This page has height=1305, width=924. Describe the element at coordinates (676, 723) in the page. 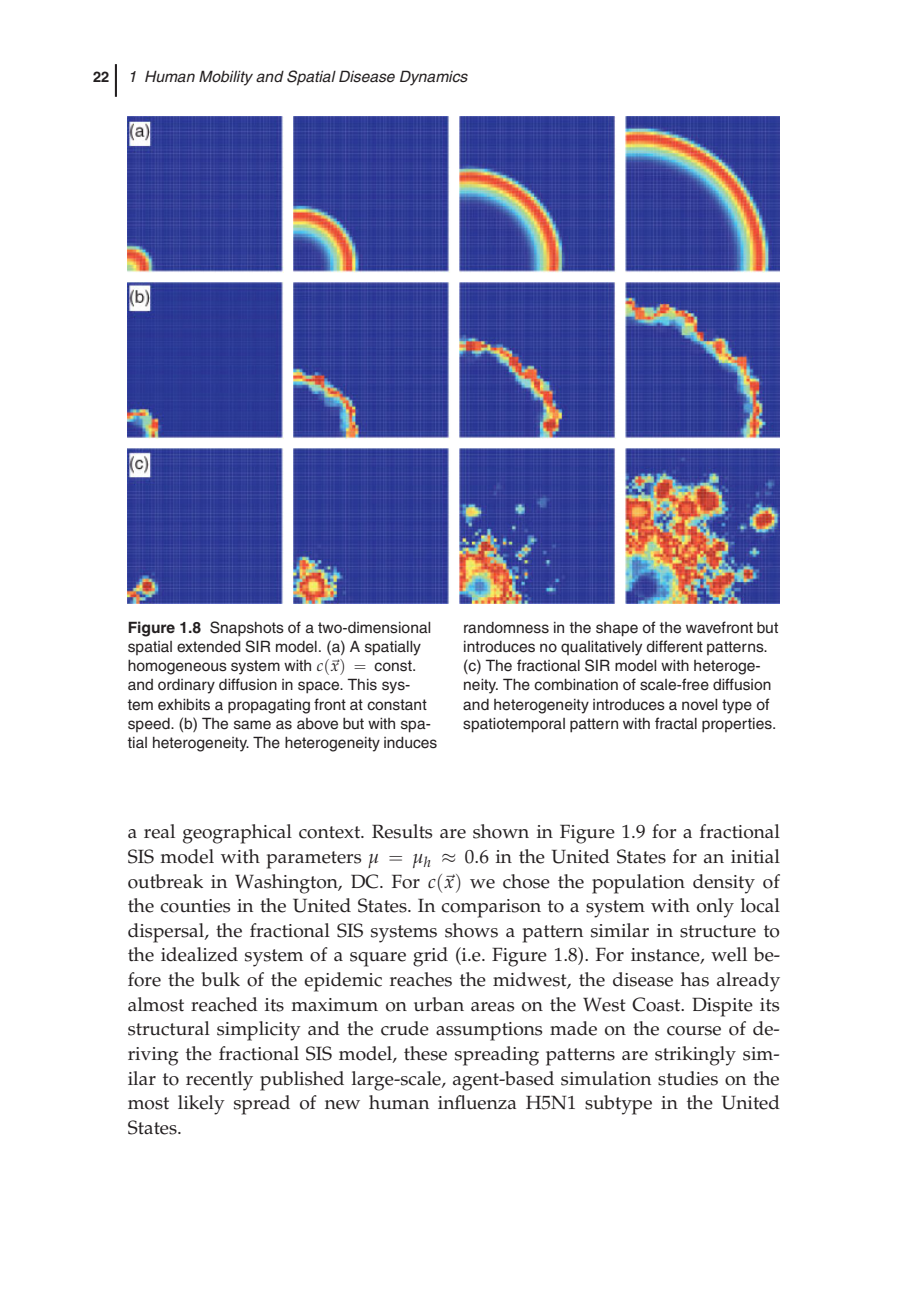

I see `fractal` at that location.
